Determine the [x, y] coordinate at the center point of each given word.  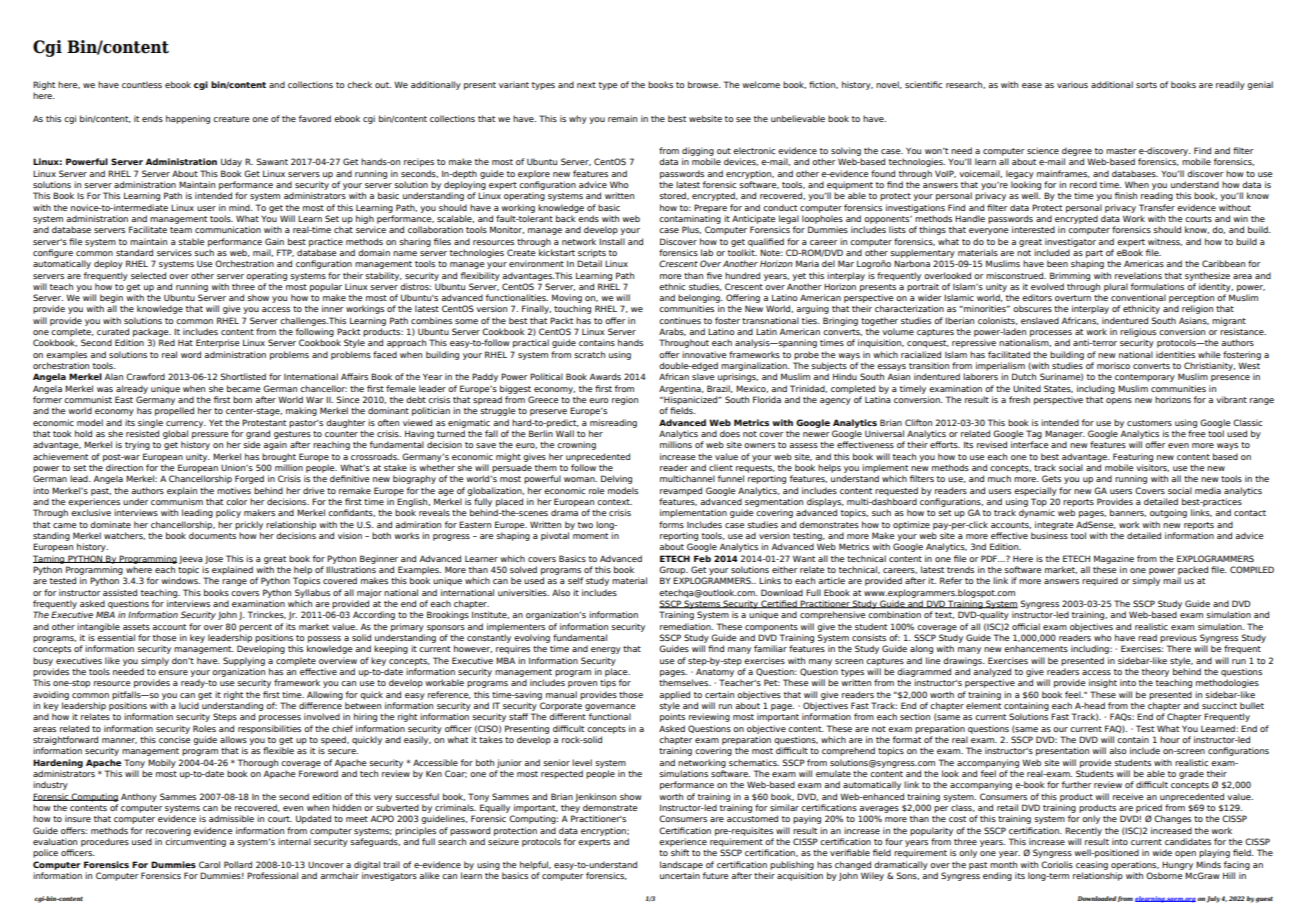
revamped [681, 491]
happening [188, 119]
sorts [1146, 85]
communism [177, 501]
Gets [1051, 478]
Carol [209, 864]
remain [622, 118]
